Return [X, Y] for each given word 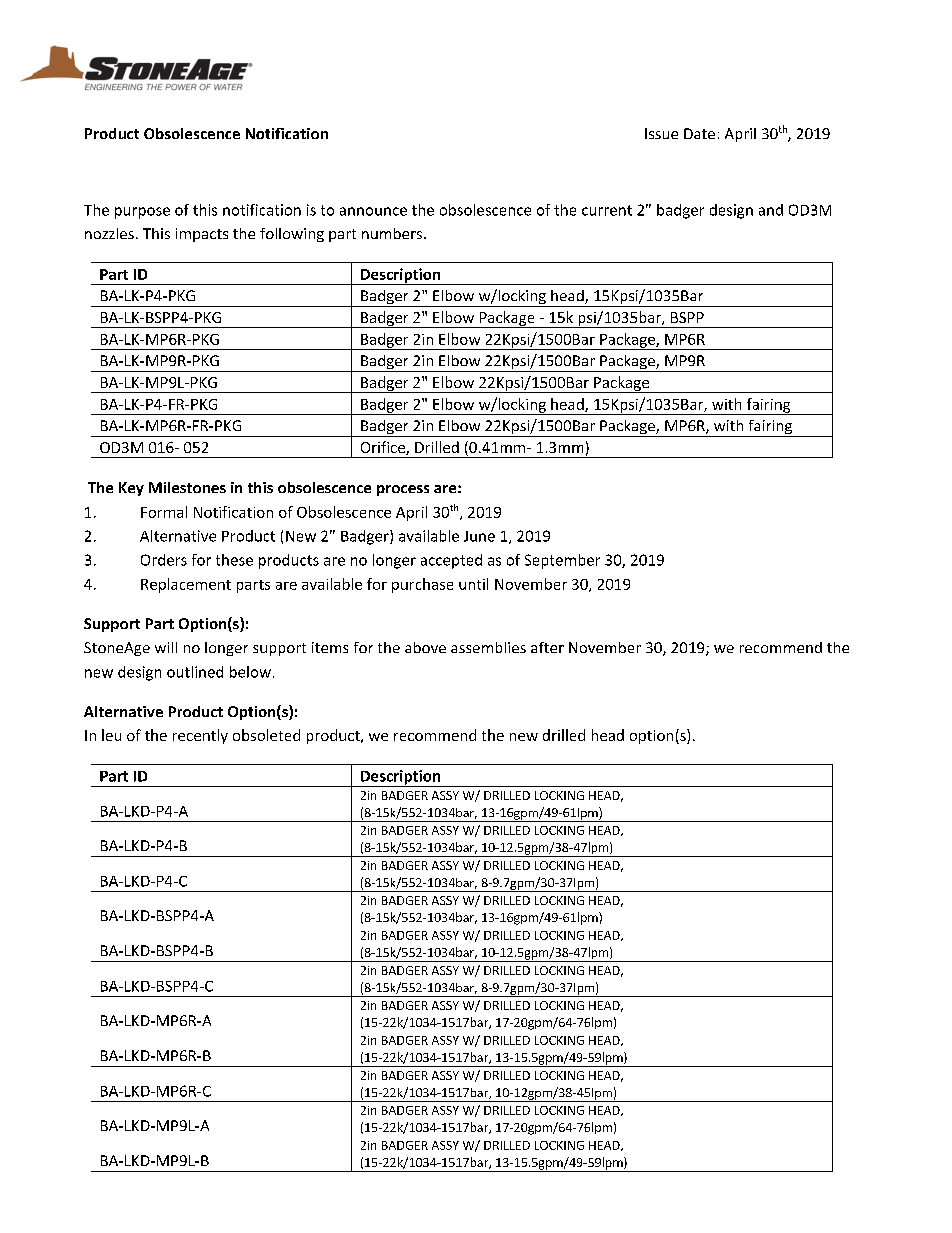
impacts [202, 235]
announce [373, 211]
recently [200, 736]
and [771, 210]
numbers [392, 233]
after [547, 647]
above [425, 647]
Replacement [186, 585]
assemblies [488, 647]
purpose [142, 213]
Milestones [187, 487]
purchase [422, 585]
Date [699, 133]
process [403, 490]
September [562, 561]
